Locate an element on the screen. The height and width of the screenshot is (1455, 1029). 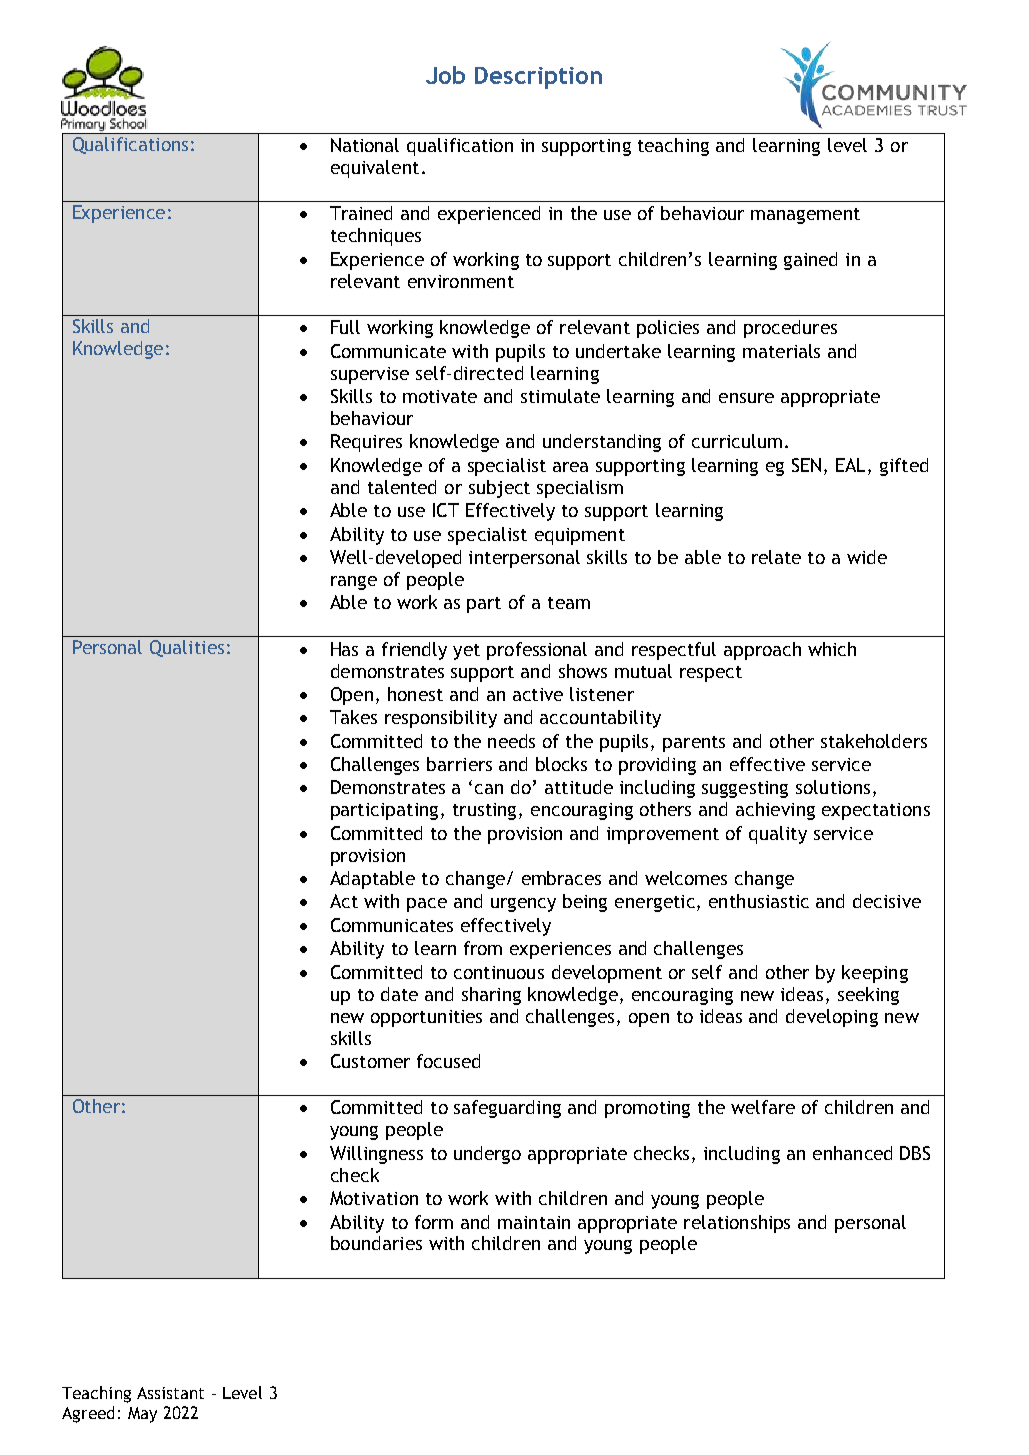
stimulate is located at coordinates (560, 396).
